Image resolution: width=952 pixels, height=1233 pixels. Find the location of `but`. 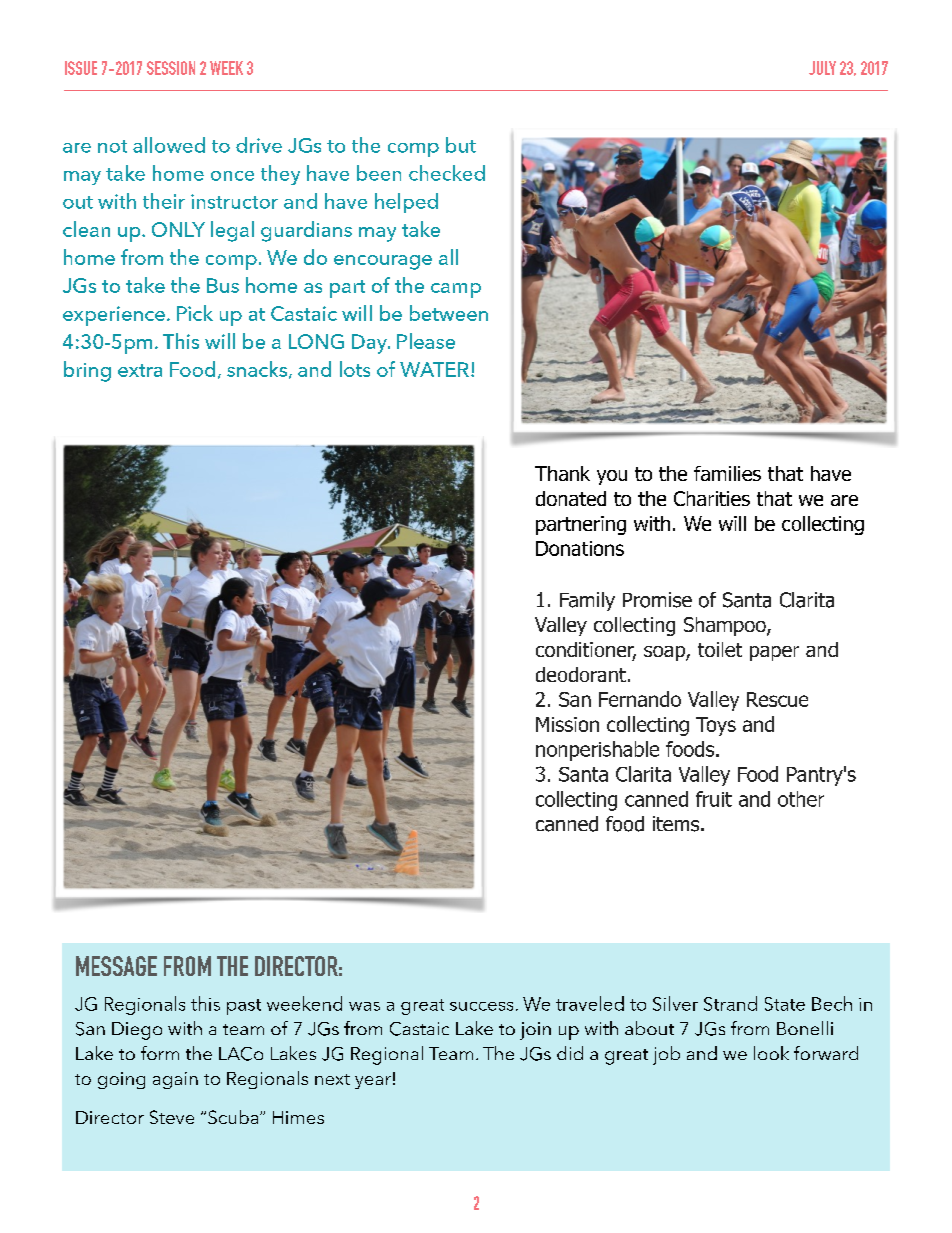

but is located at coordinates (461, 145).
